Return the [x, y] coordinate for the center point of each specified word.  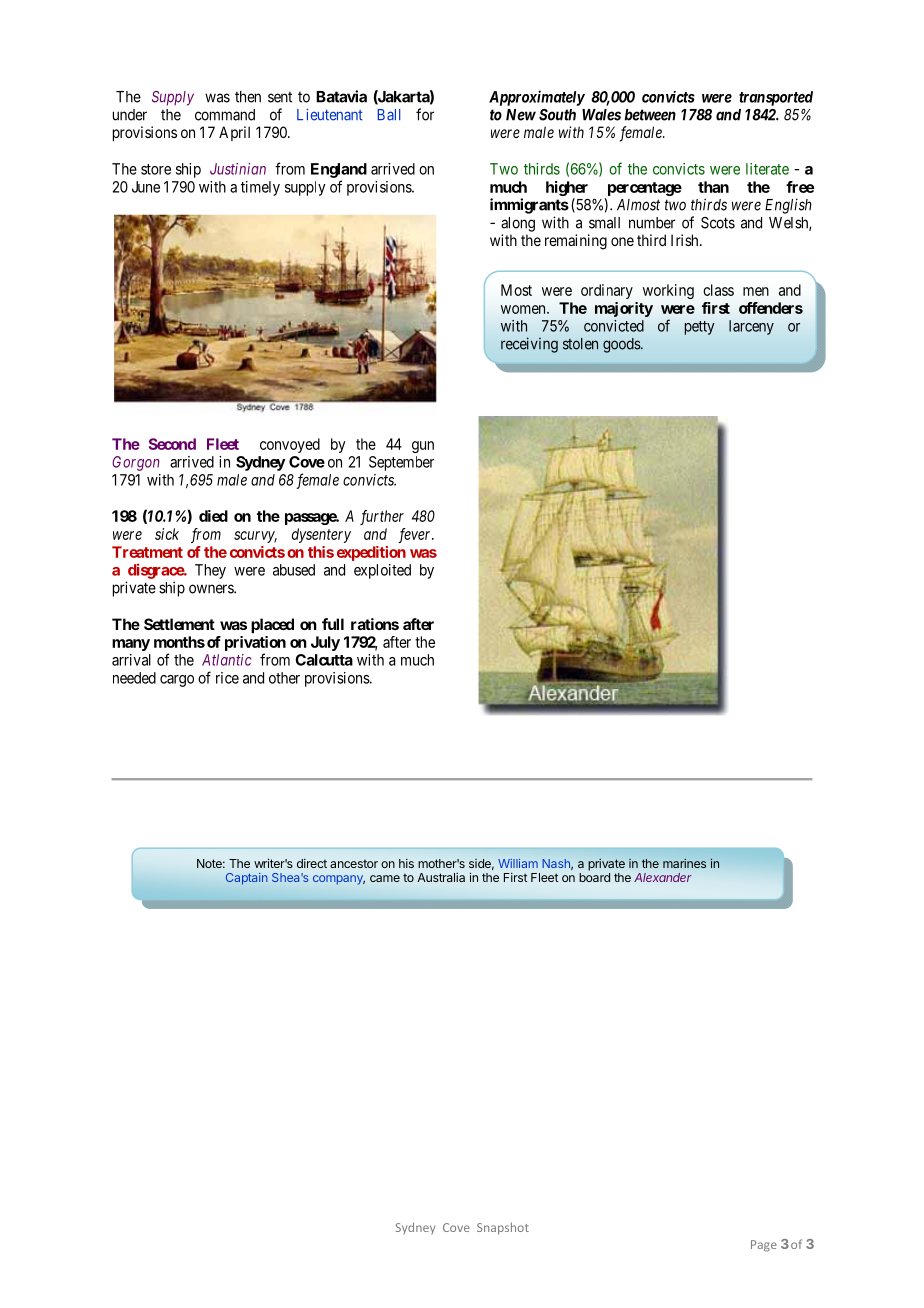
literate [767, 169]
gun [423, 447]
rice [227, 678]
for [425, 114]
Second [172, 444]
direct [312, 863]
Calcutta [324, 660]
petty [700, 328]
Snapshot [503, 1228]
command [225, 115]
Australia [441, 877]
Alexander [663, 877]
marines [684, 863]
